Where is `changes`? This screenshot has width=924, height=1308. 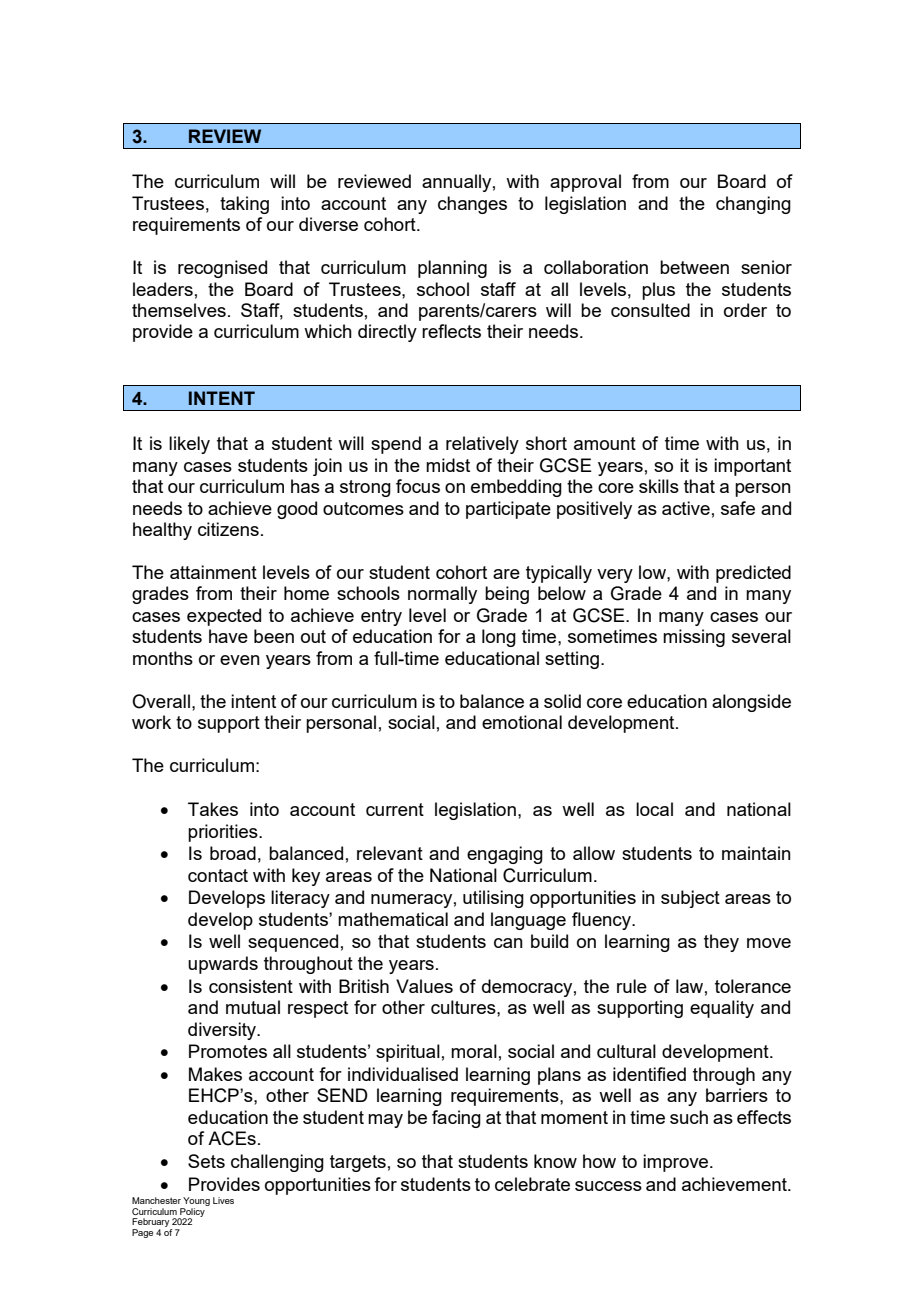 changes is located at coordinates (472, 205).
